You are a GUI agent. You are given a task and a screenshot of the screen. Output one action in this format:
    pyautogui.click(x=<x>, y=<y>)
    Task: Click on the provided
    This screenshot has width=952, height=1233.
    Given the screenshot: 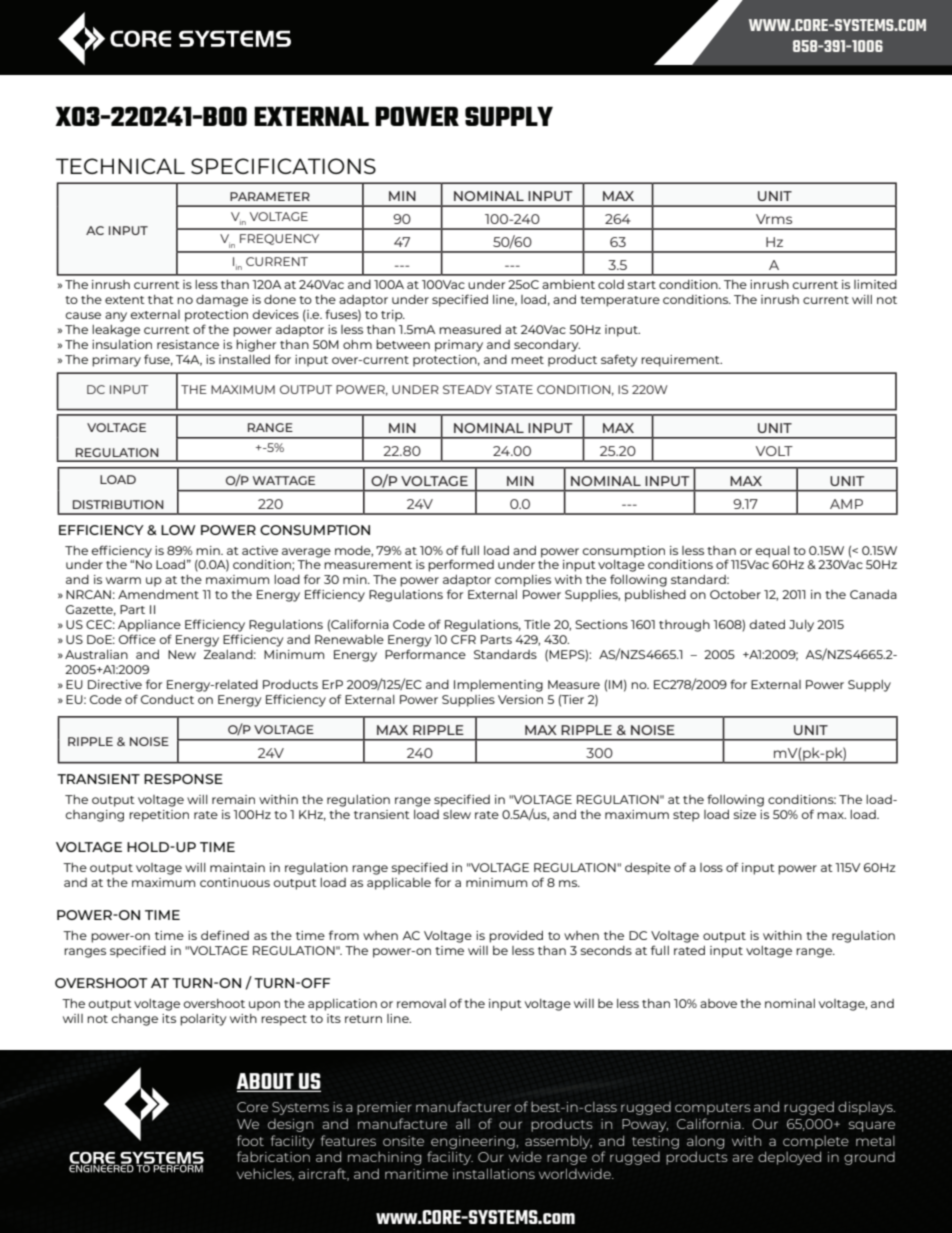 What is the action you would take?
    pyautogui.click(x=516, y=937)
